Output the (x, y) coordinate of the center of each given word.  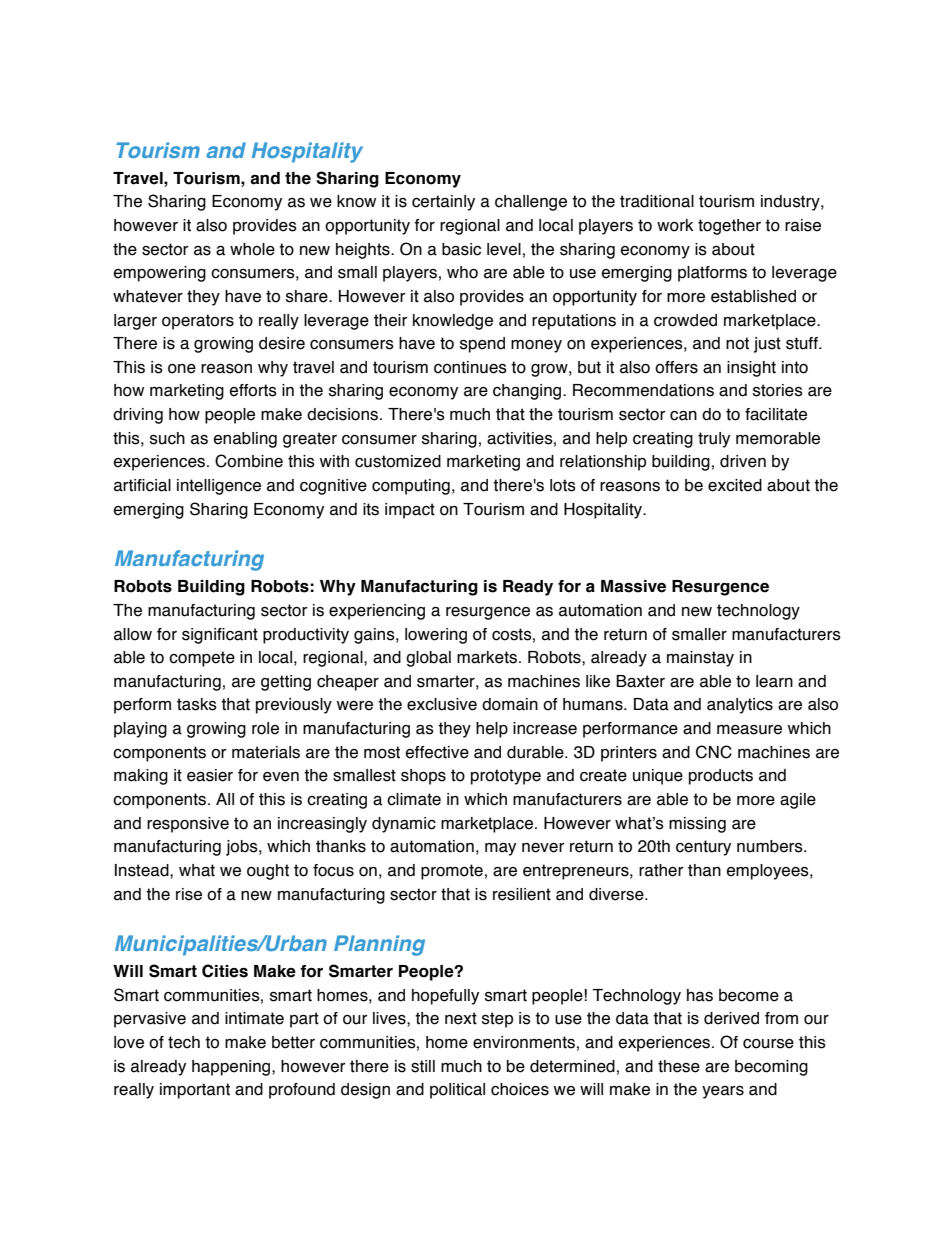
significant (220, 636)
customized (398, 461)
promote (452, 872)
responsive (188, 825)
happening (232, 1068)
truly (714, 440)
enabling (245, 440)
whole (252, 249)
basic (461, 249)
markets (487, 657)
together (729, 227)
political (457, 1091)
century (703, 848)
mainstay (700, 659)
